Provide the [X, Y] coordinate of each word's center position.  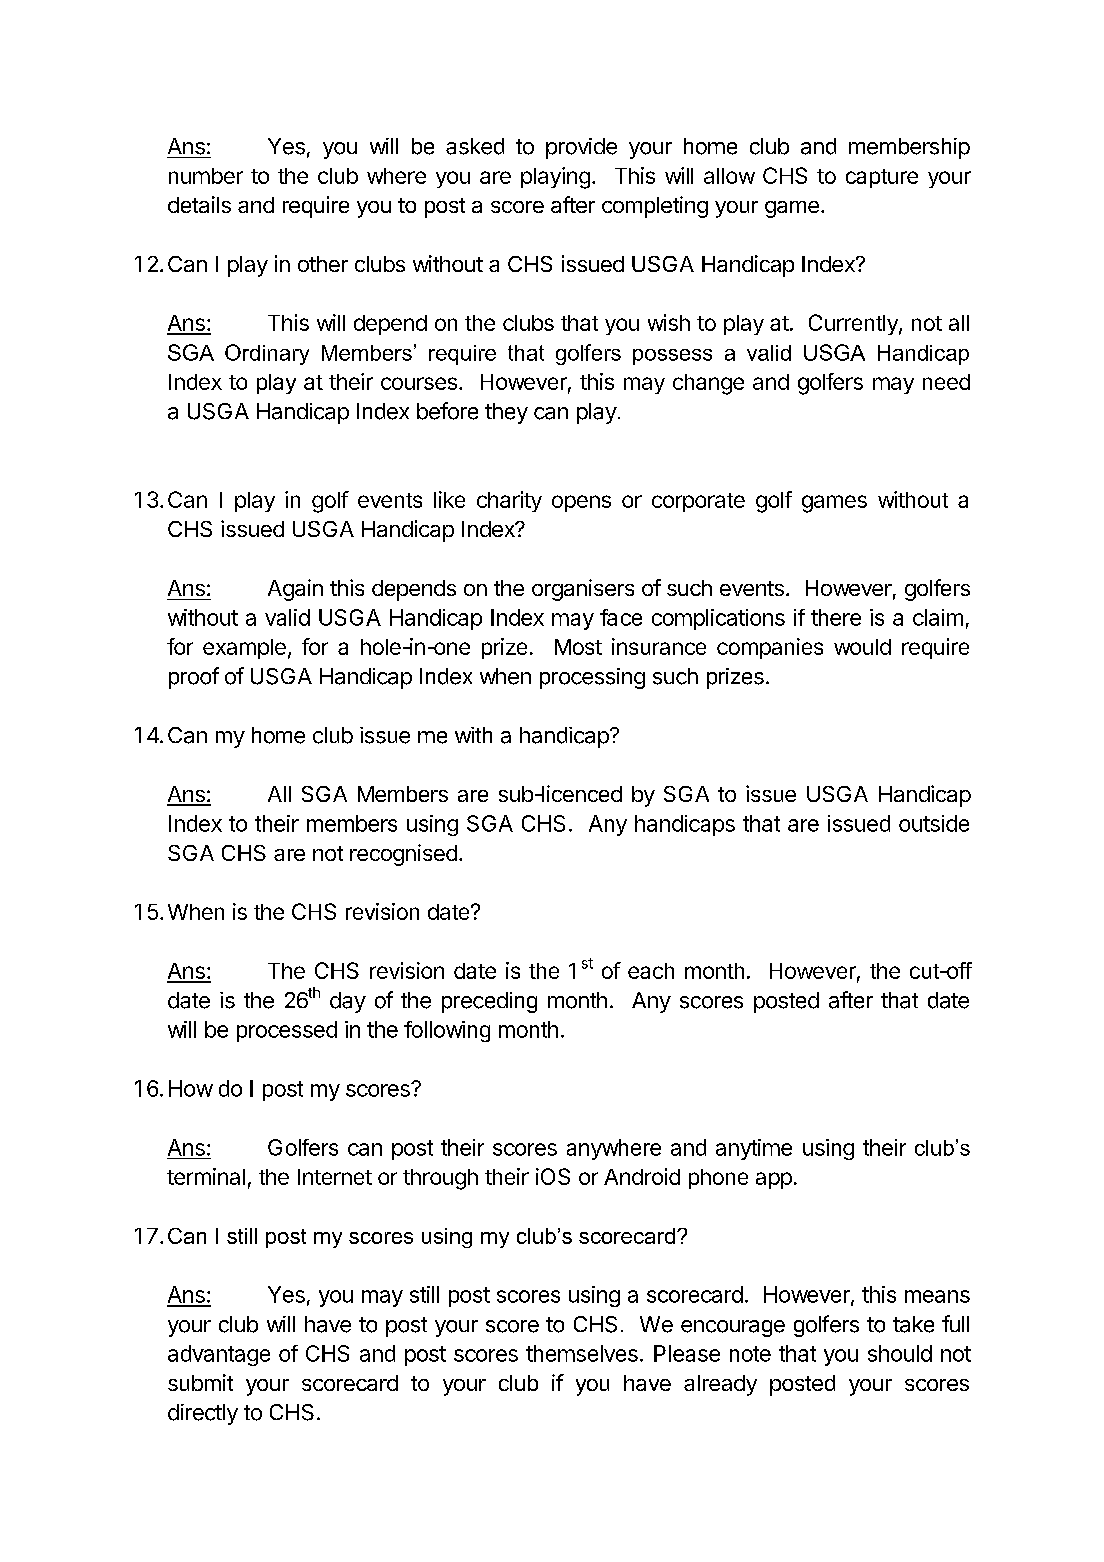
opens [581, 503]
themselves [582, 1353]
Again [295, 590]
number [206, 176]
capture [882, 178]
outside [934, 823]
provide [581, 148]
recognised [403, 855]
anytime [754, 1149]
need [946, 382]
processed [287, 1031]
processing [592, 678]
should [900, 1353]
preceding [489, 1002]
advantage [219, 1355]
